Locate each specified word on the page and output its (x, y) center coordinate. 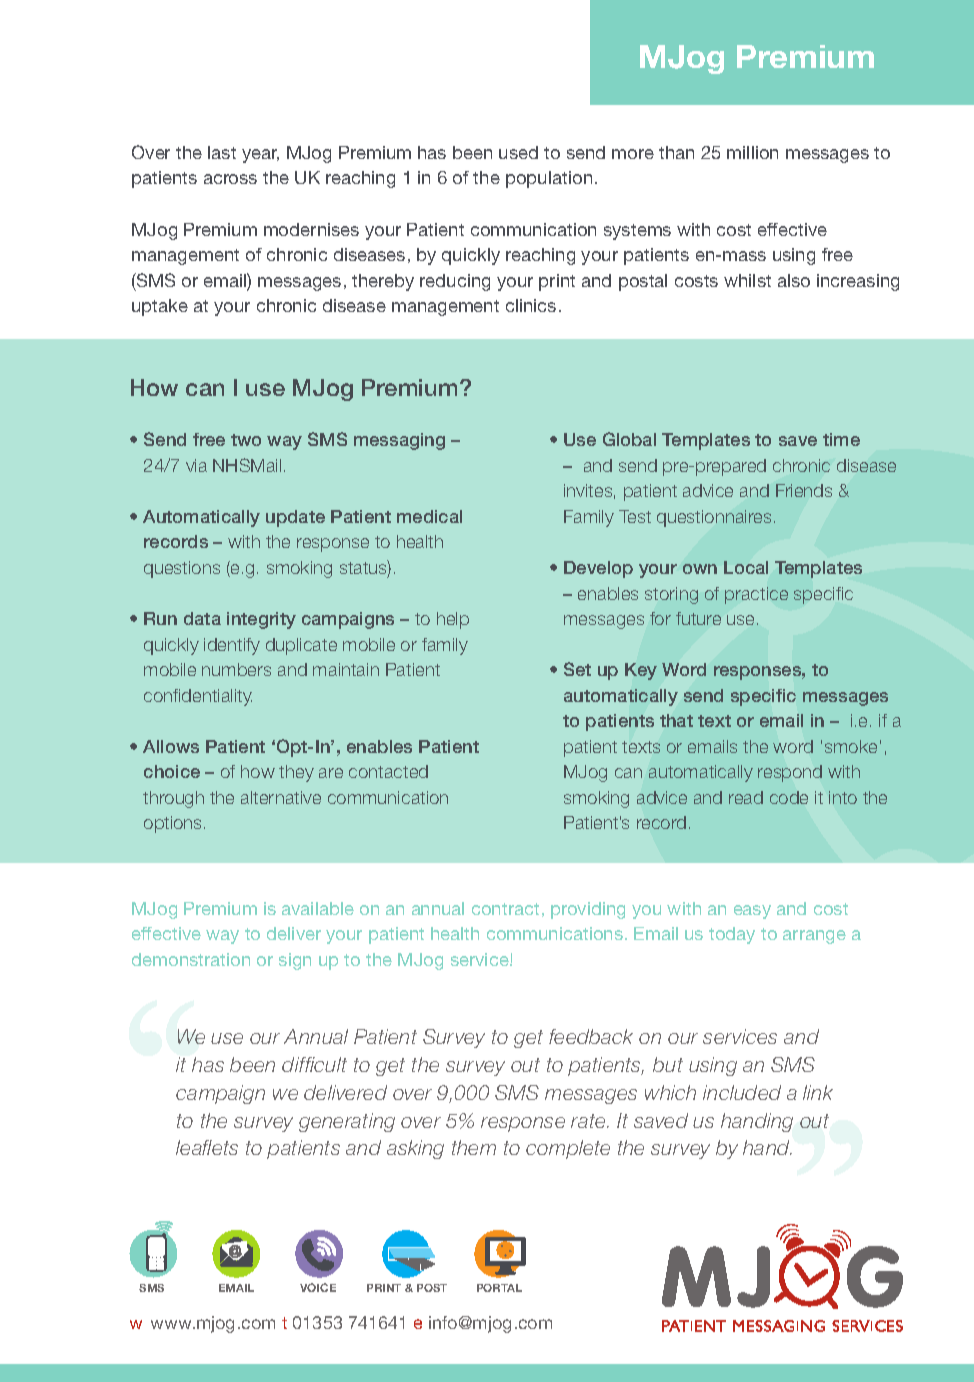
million (752, 152)
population (549, 179)
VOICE (318, 1287)
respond (790, 773)
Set (577, 669)
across (230, 179)
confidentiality (198, 697)
